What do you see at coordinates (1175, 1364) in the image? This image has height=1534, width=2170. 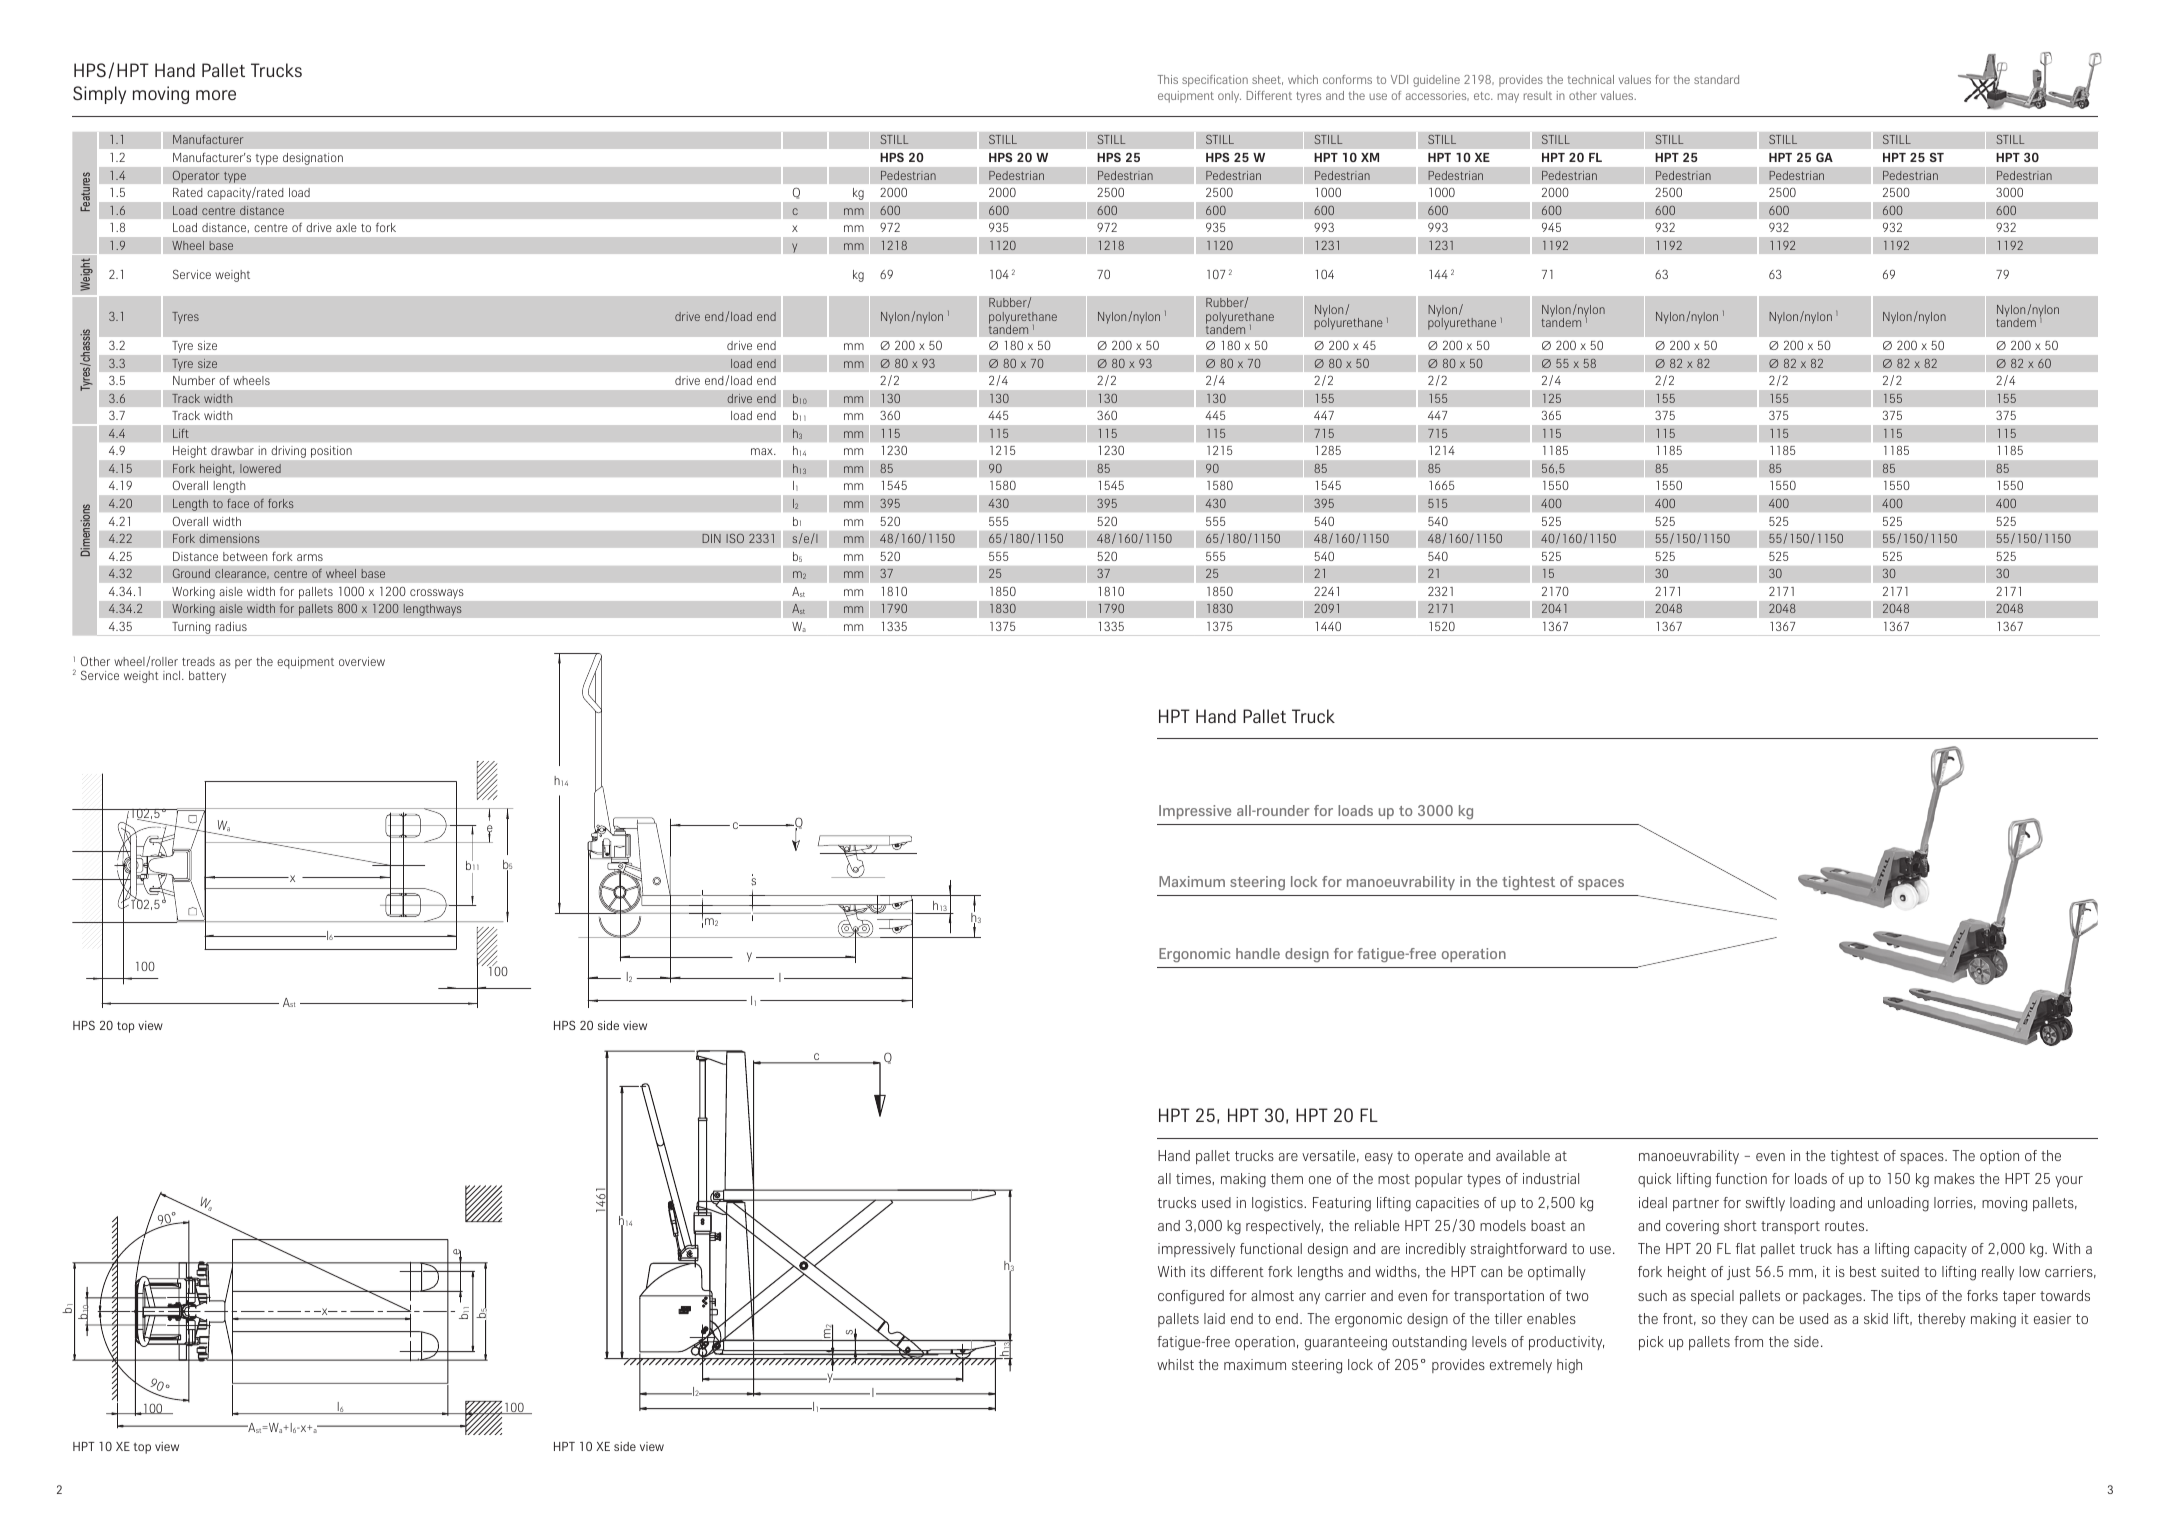 I see `whilst` at bounding box center [1175, 1364].
